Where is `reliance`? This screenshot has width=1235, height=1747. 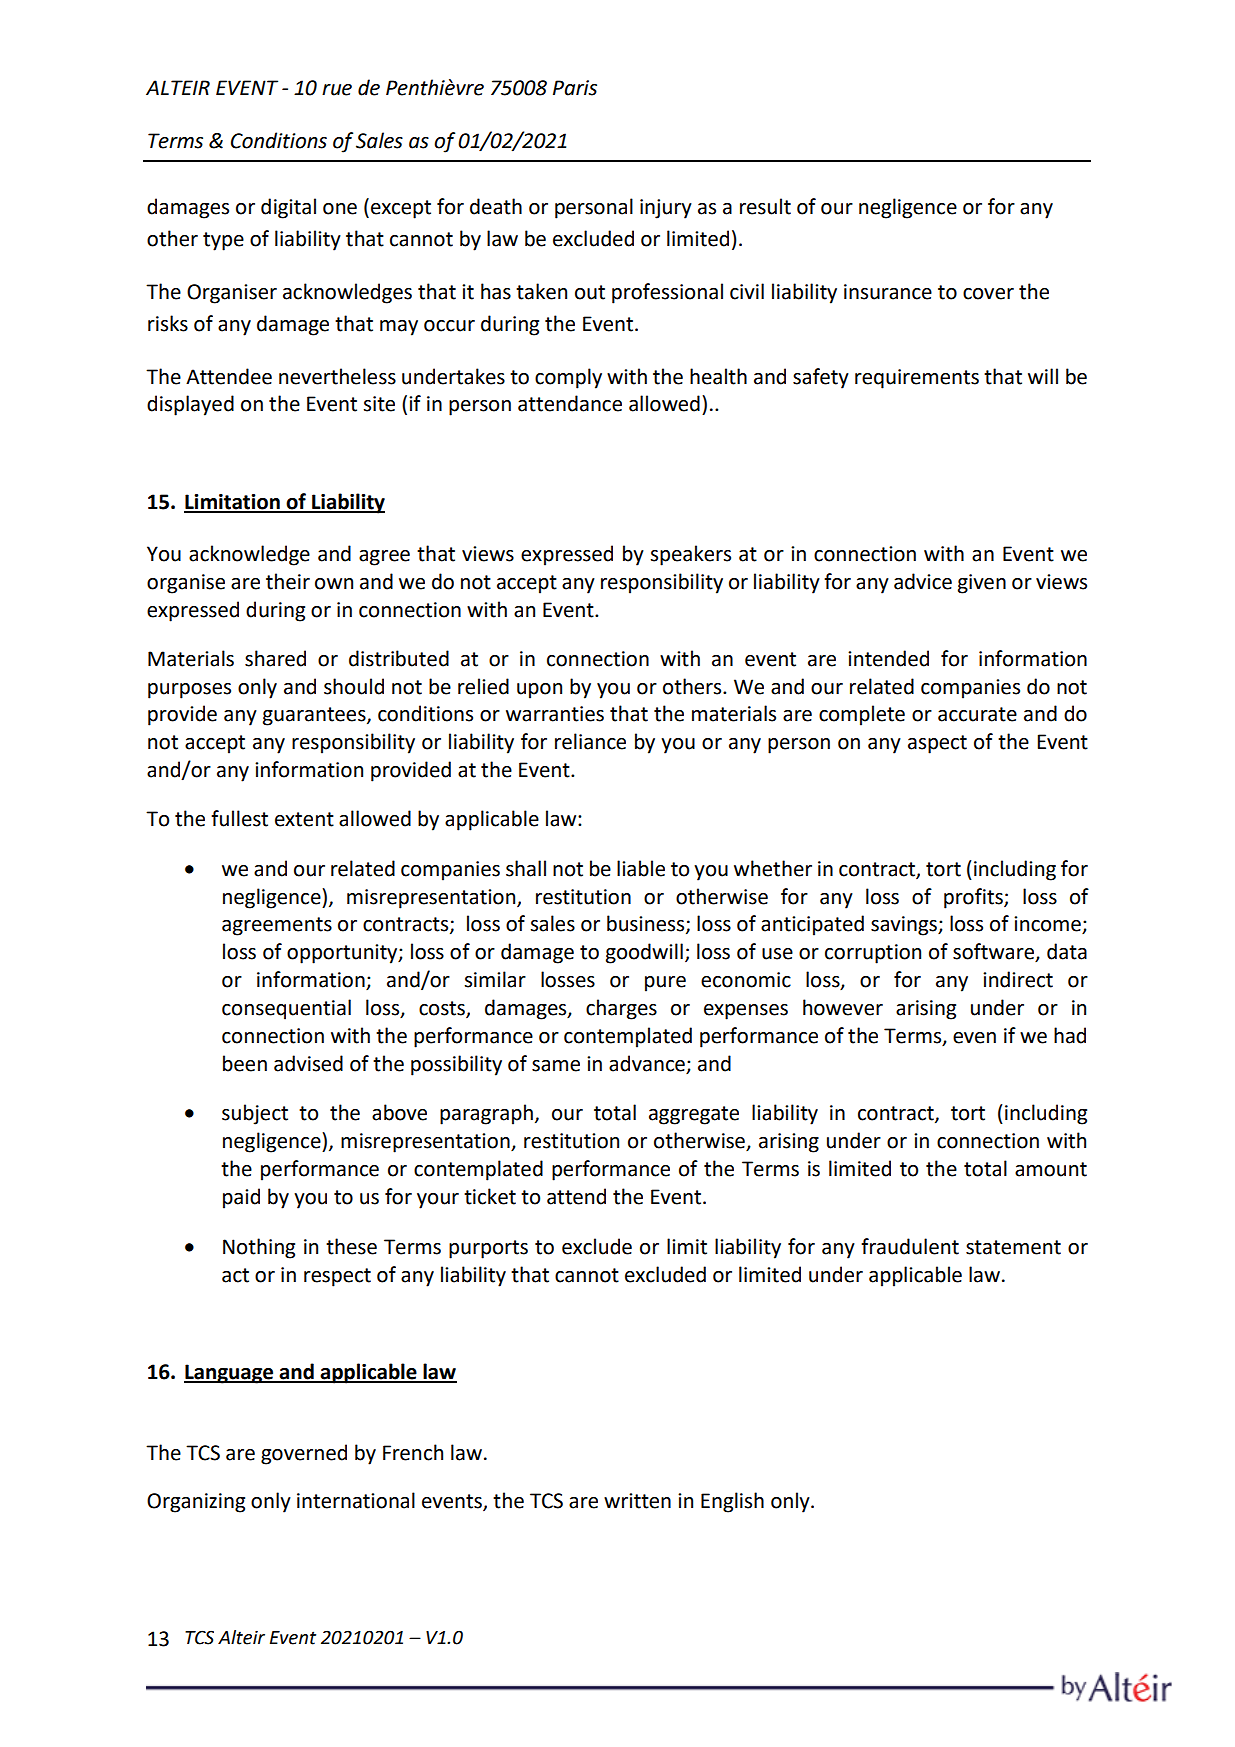 reliance is located at coordinates (590, 741).
